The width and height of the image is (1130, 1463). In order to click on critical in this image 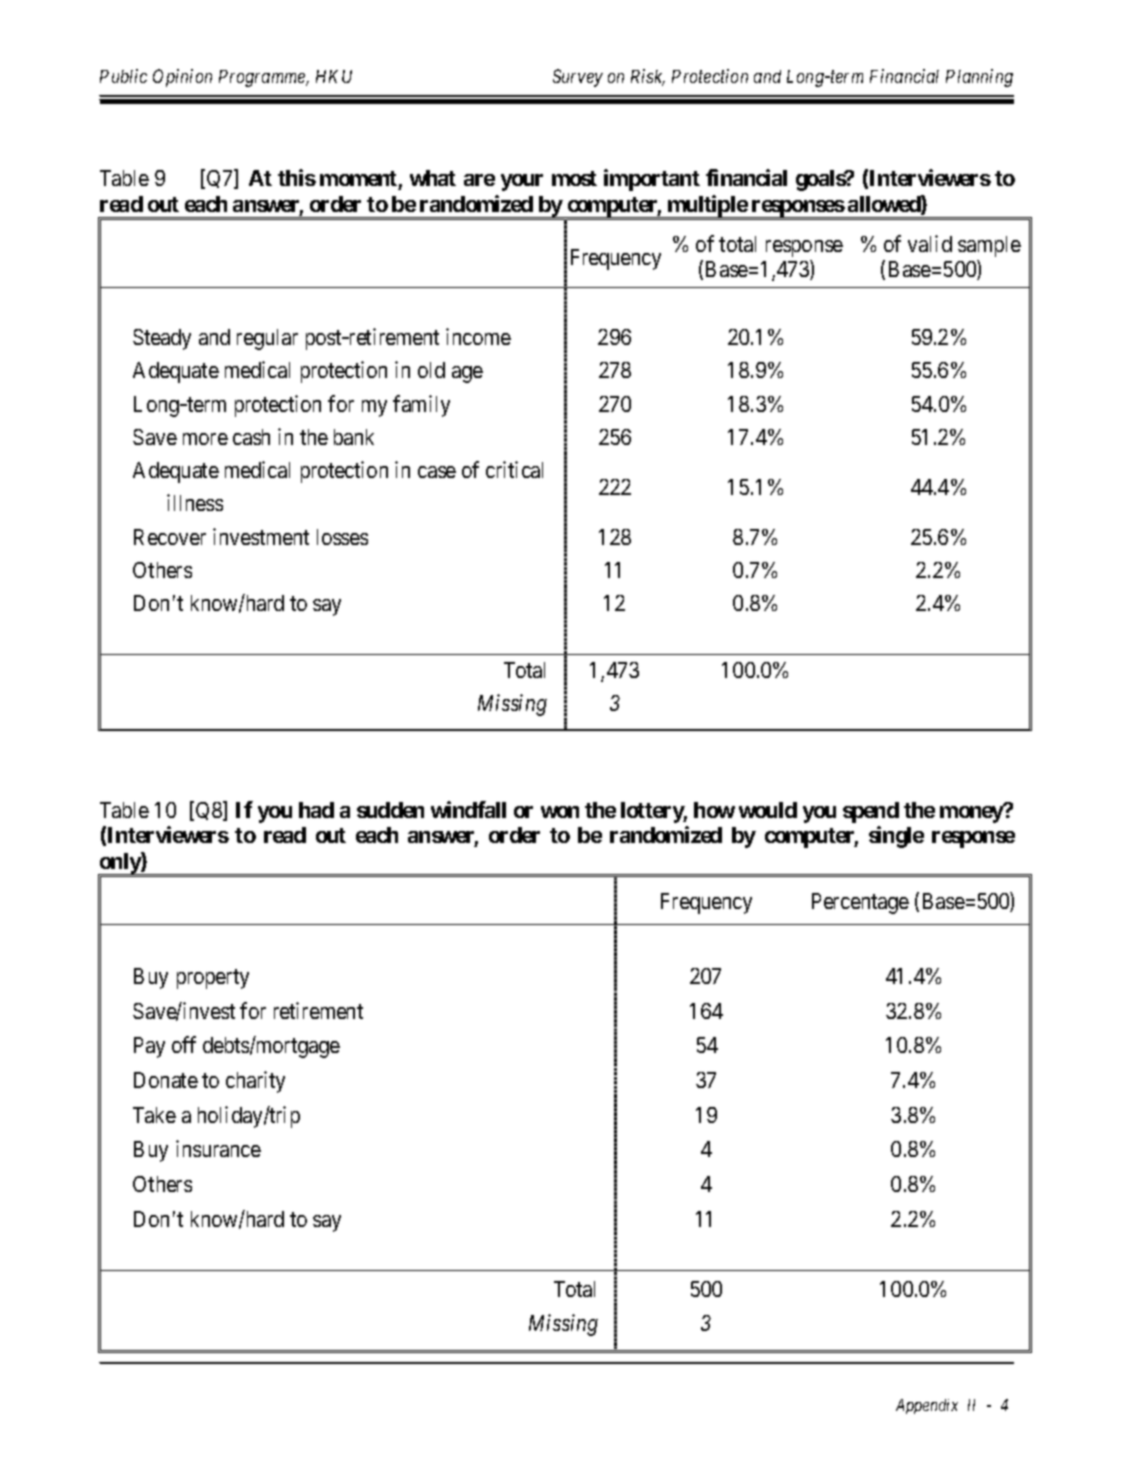, I will do `click(514, 469)`.
